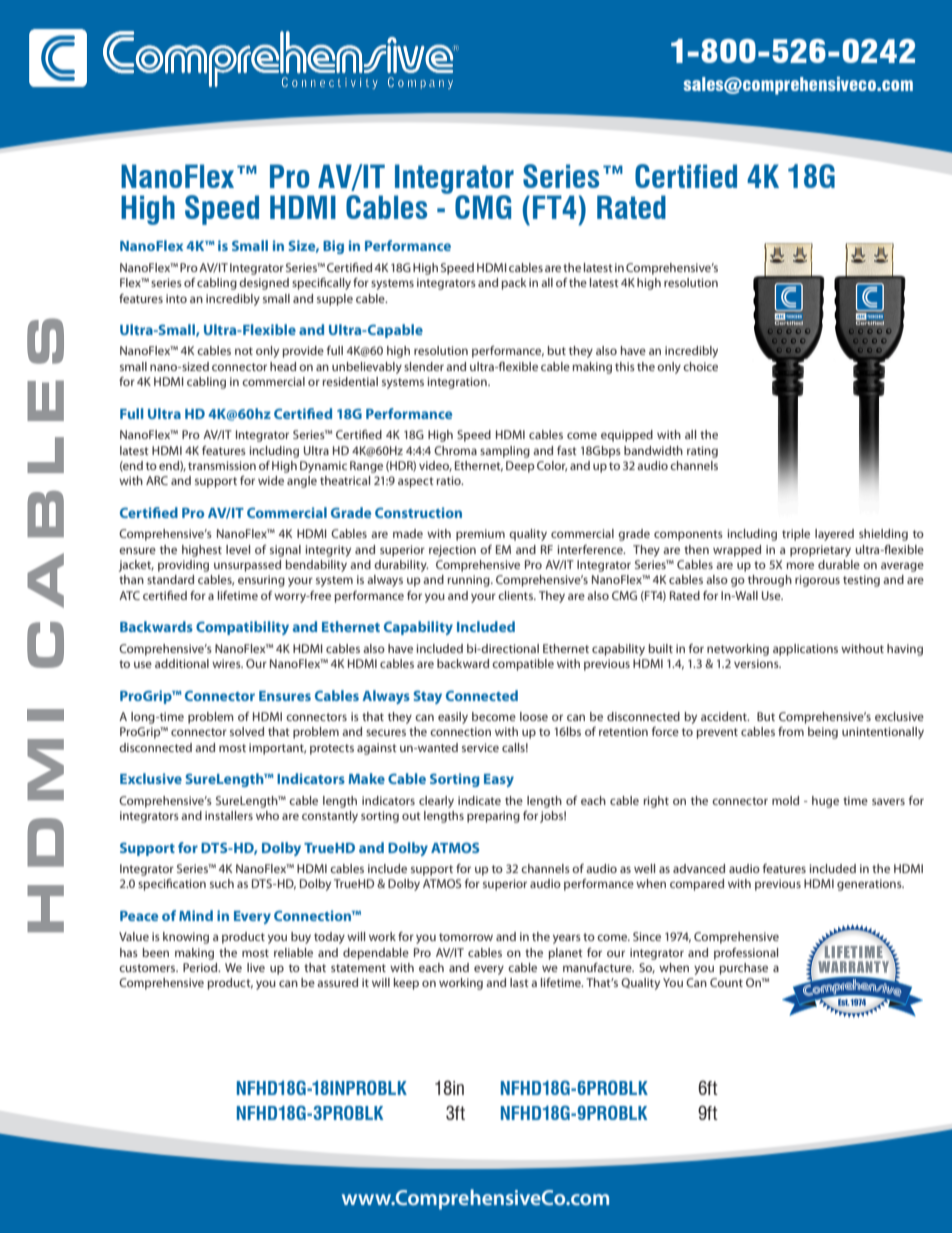 Image resolution: width=952 pixels, height=1233 pixels. Describe the element at coordinates (700, 366) in the page. I see `choice` at that location.
